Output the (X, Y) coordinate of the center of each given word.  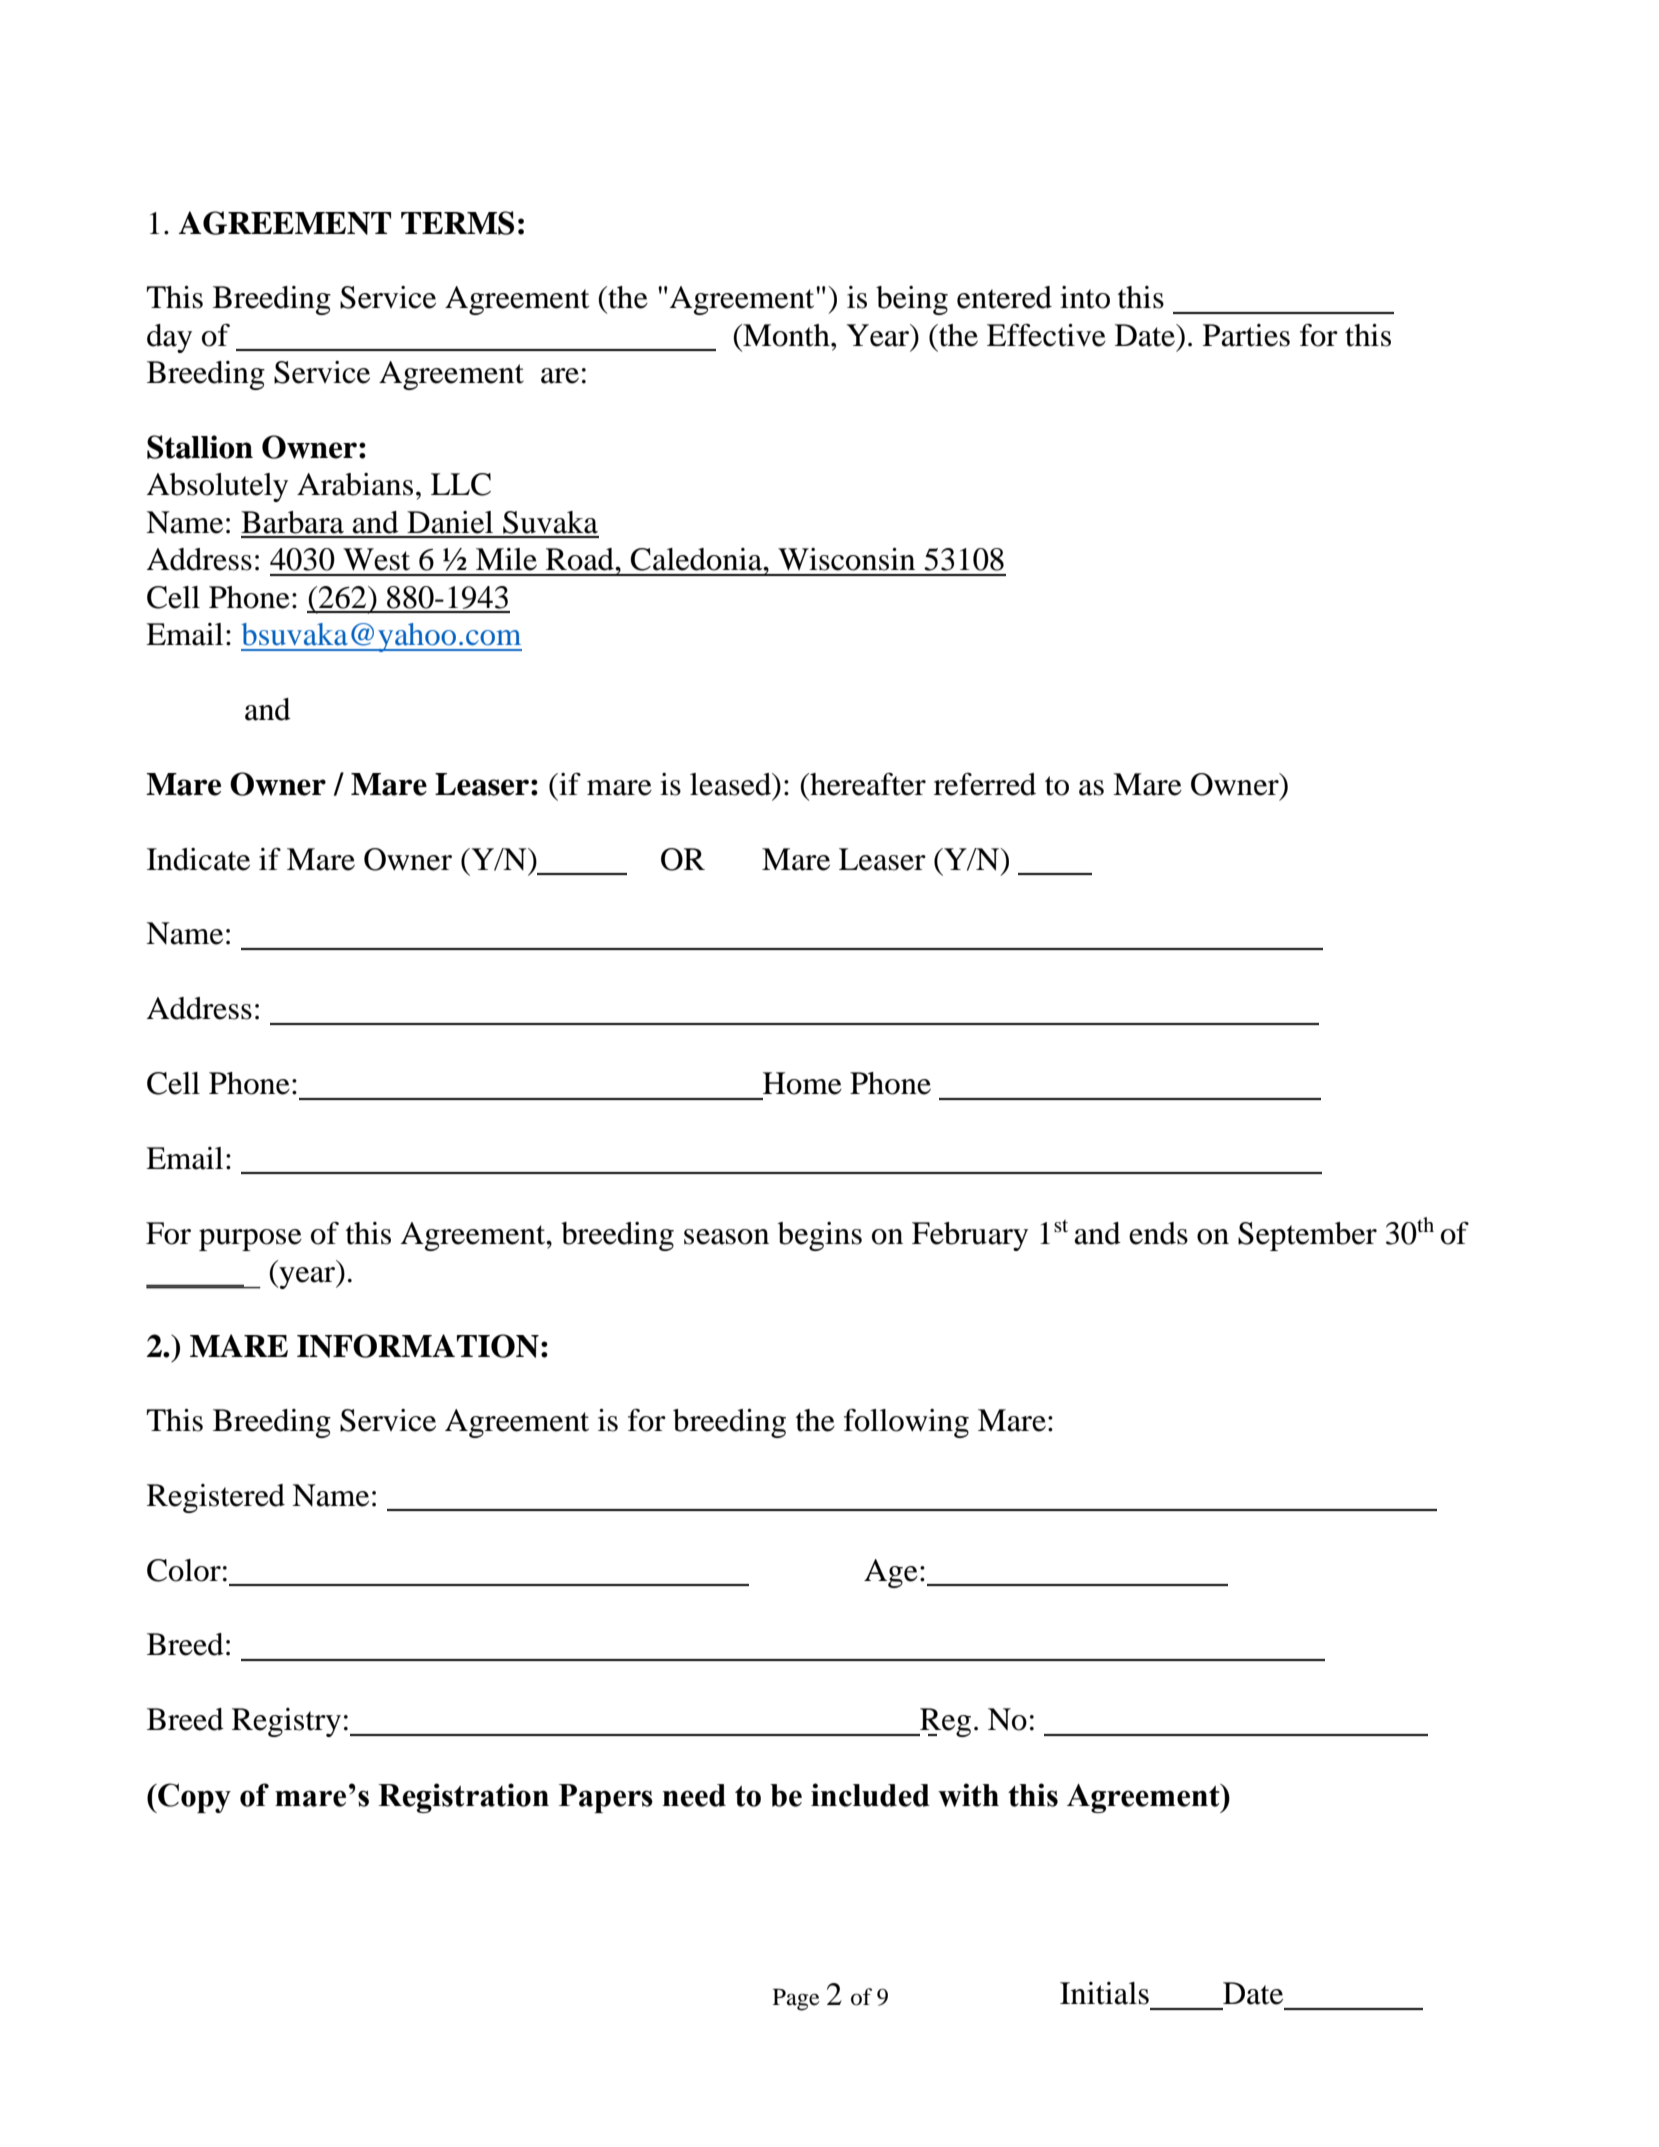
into (1085, 297)
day (169, 338)
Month (786, 335)
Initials (1104, 1993)
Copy (193, 1798)
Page (796, 2000)
